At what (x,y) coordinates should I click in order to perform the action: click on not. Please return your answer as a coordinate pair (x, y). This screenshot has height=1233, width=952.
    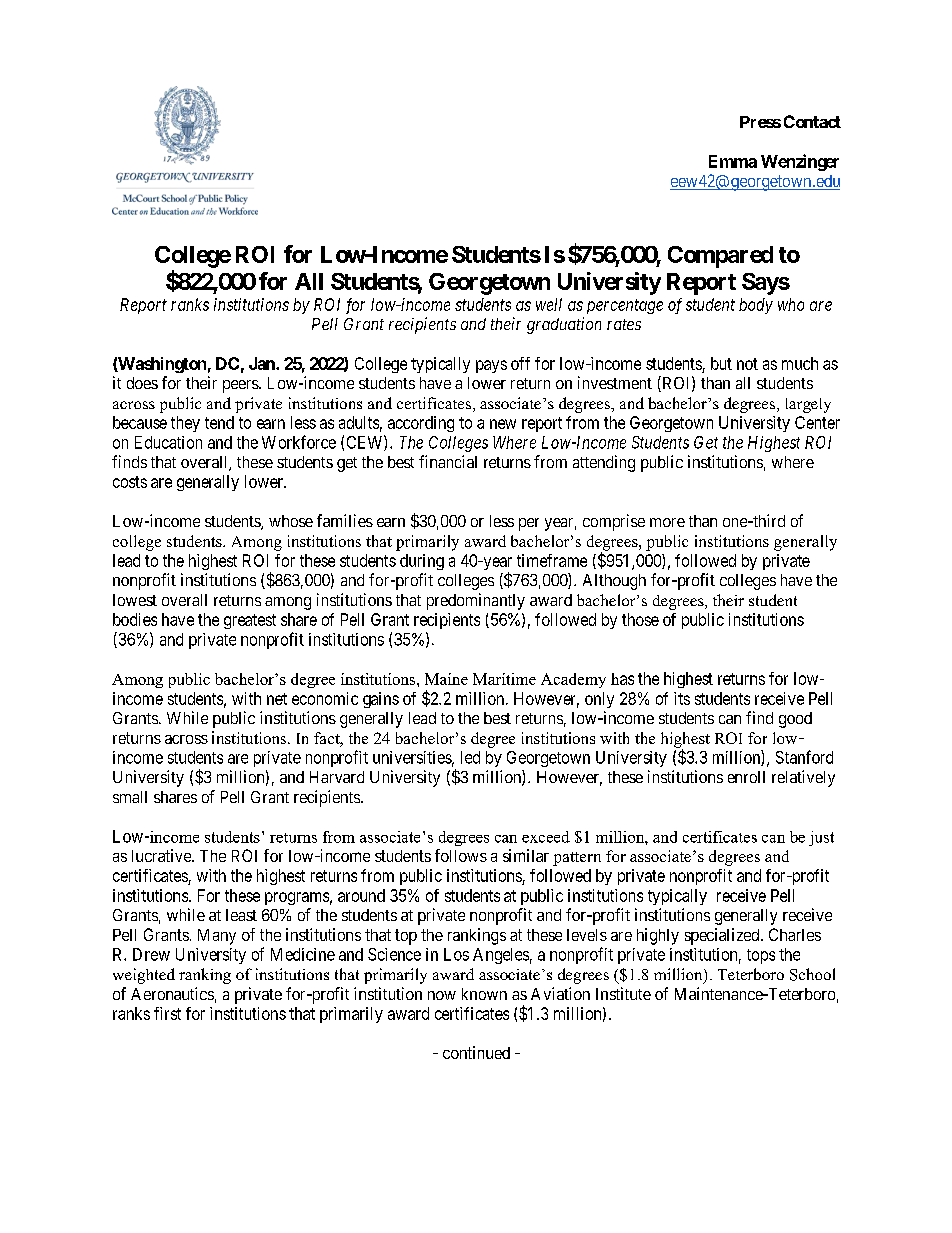
    Looking at the image, I should click on (747, 364).
